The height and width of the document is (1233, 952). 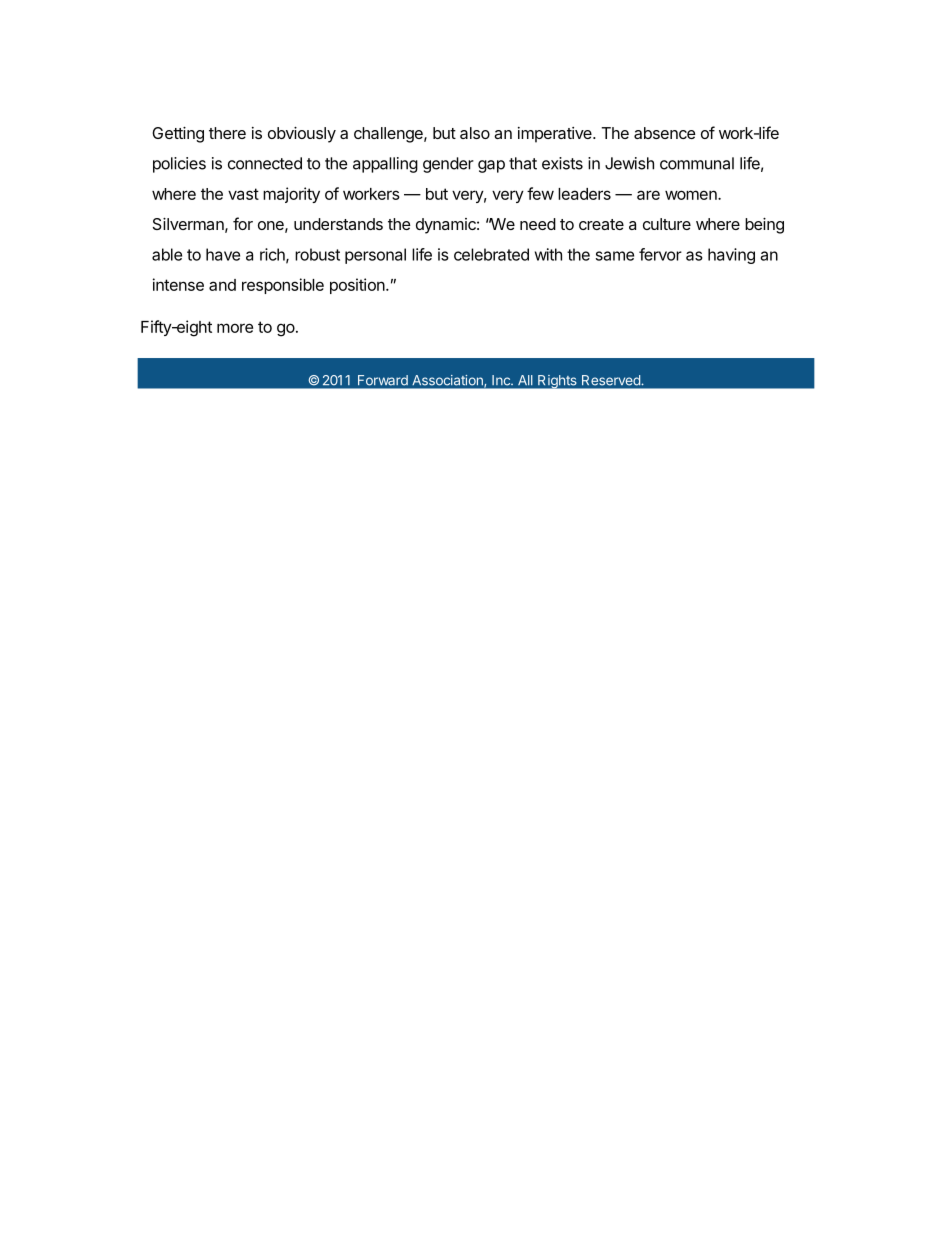 I want to click on Reserved, so click(x=611, y=380).
